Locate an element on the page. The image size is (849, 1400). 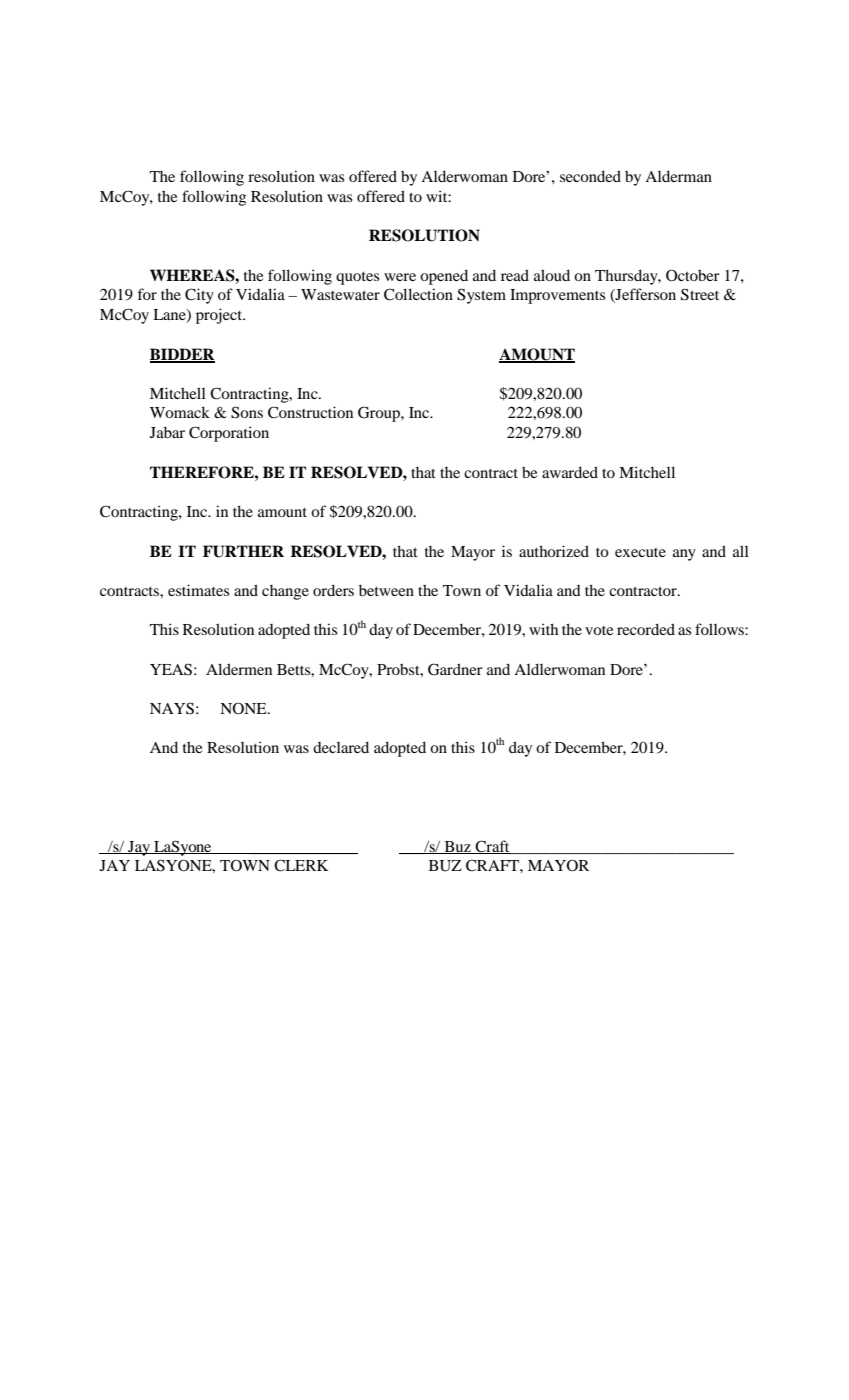
opened is located at coordinates (444, 277).
